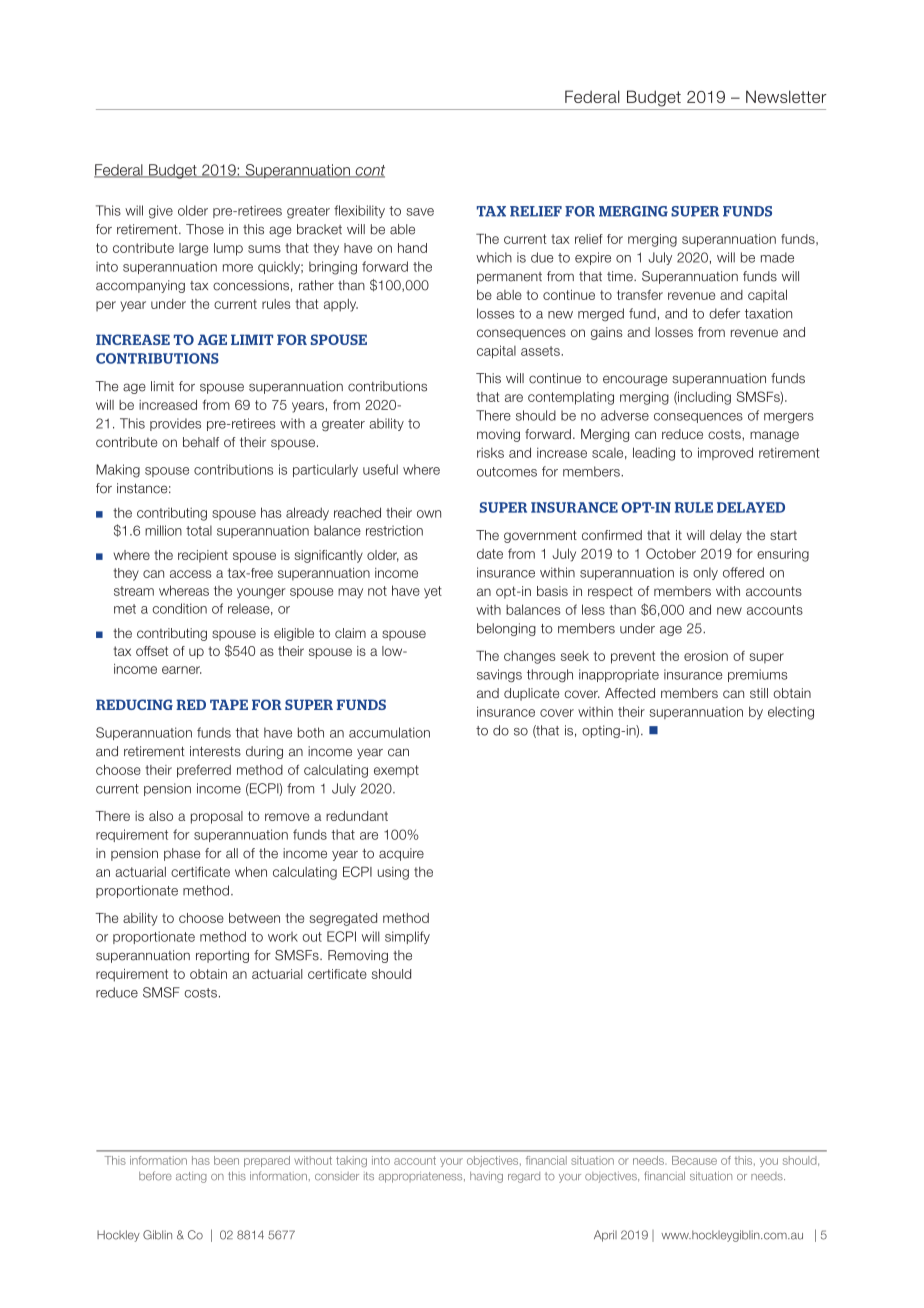 The height and width of the page is (1308, 924). What do you see at coordinates (222, 956) in the page?
I see `reporting` at bounding box center [222, 956].
